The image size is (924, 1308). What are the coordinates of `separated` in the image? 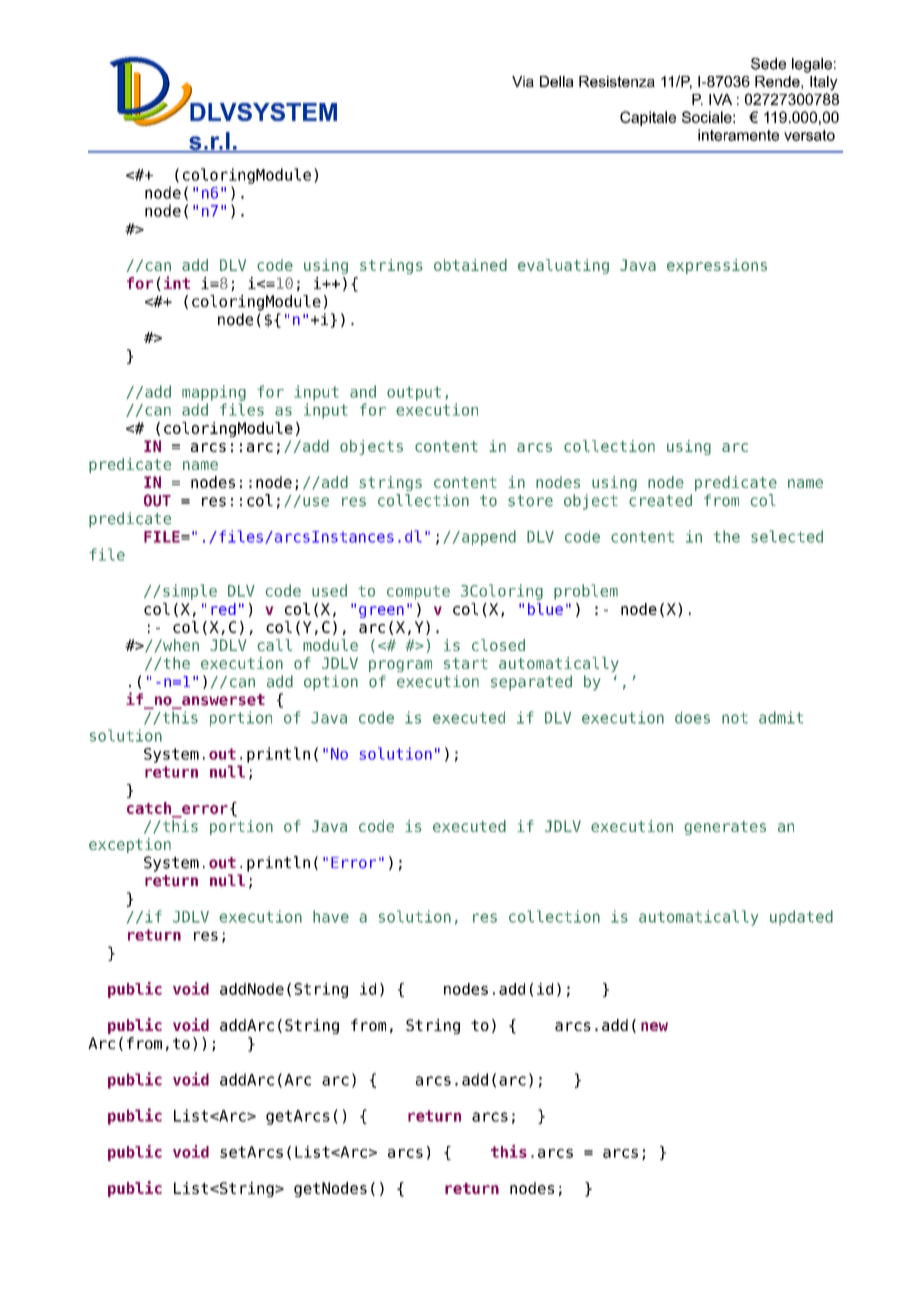 It's located at (531, 683).
